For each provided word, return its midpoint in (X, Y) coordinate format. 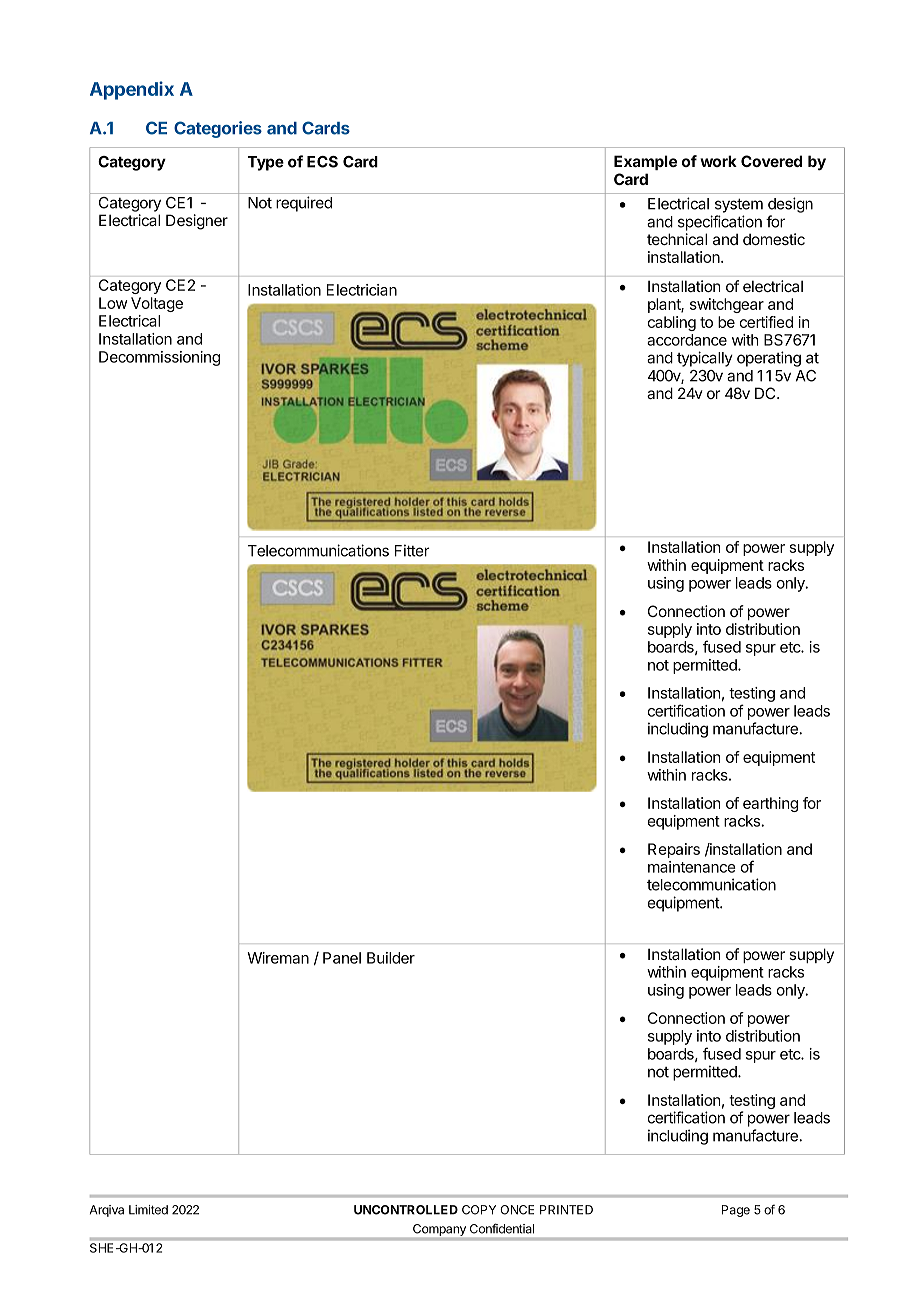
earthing (770, 804)
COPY (479, 1210)
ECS (322, 162)
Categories (218, 129)
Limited (148, 1210)
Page (736, 1211)
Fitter (412, 550)
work (718, 161)
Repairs (674, 850)
